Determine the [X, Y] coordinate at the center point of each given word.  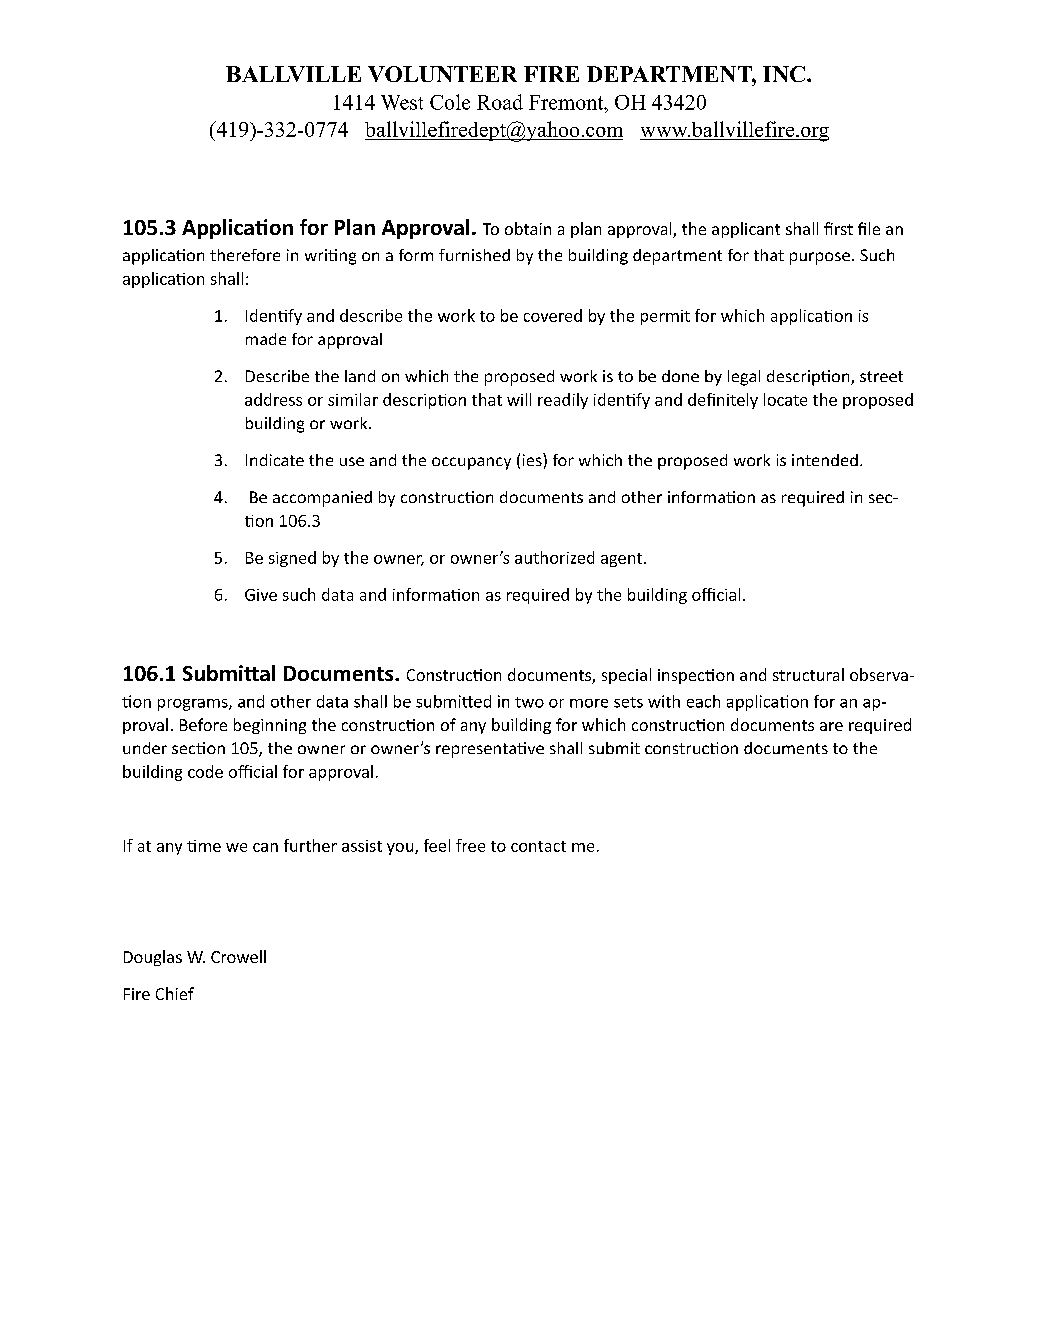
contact [538, 846]
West [402, 102]
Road [500, 102]
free [470, 845]
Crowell [238, 956]
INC [784, 74]
